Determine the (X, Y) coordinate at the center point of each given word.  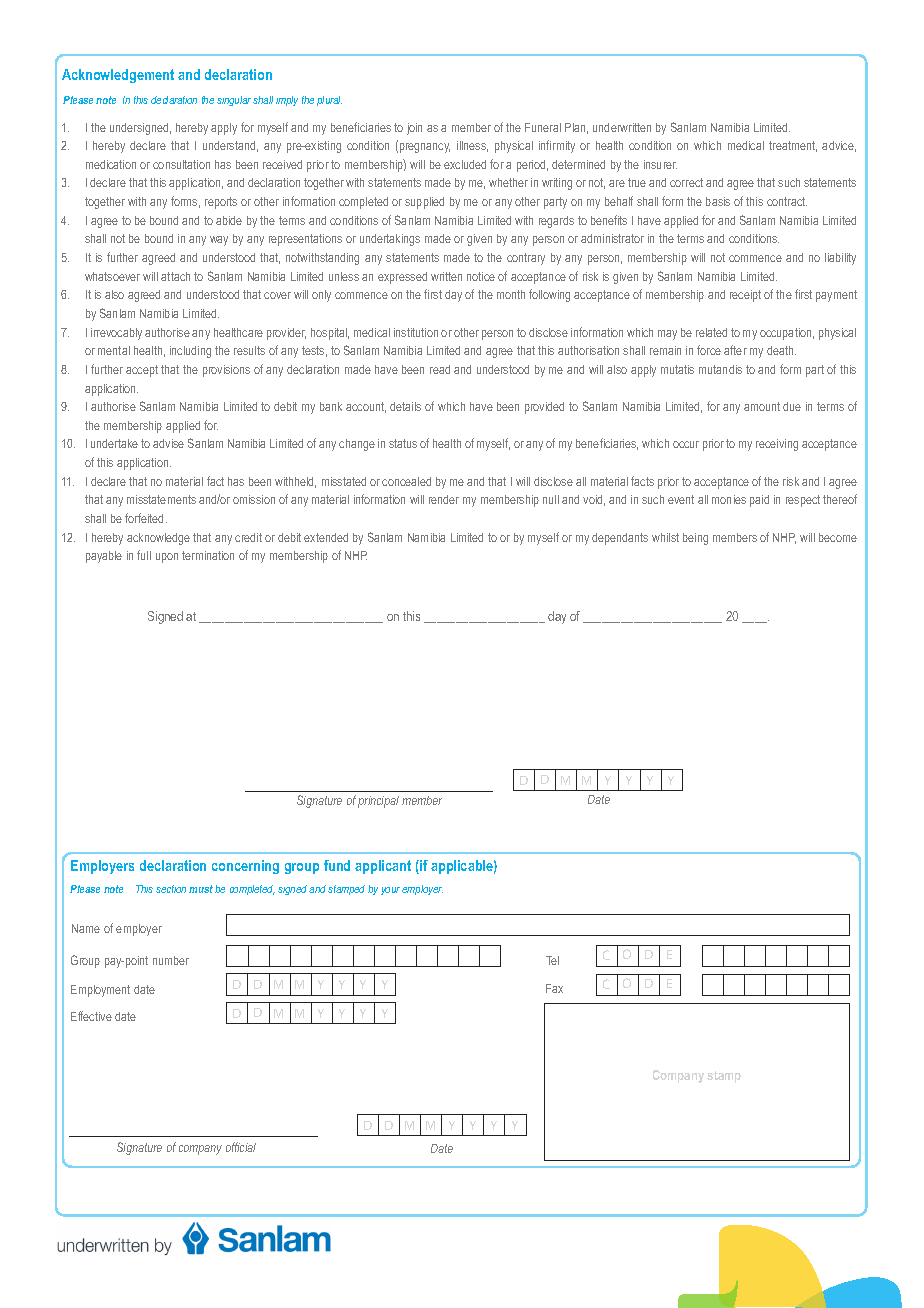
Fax (554, 988)
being (695, 539)
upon (167, 558)
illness (472, 146)
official (241, 1147)
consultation (181, 164)
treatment (793, 146)
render (444, 499)
